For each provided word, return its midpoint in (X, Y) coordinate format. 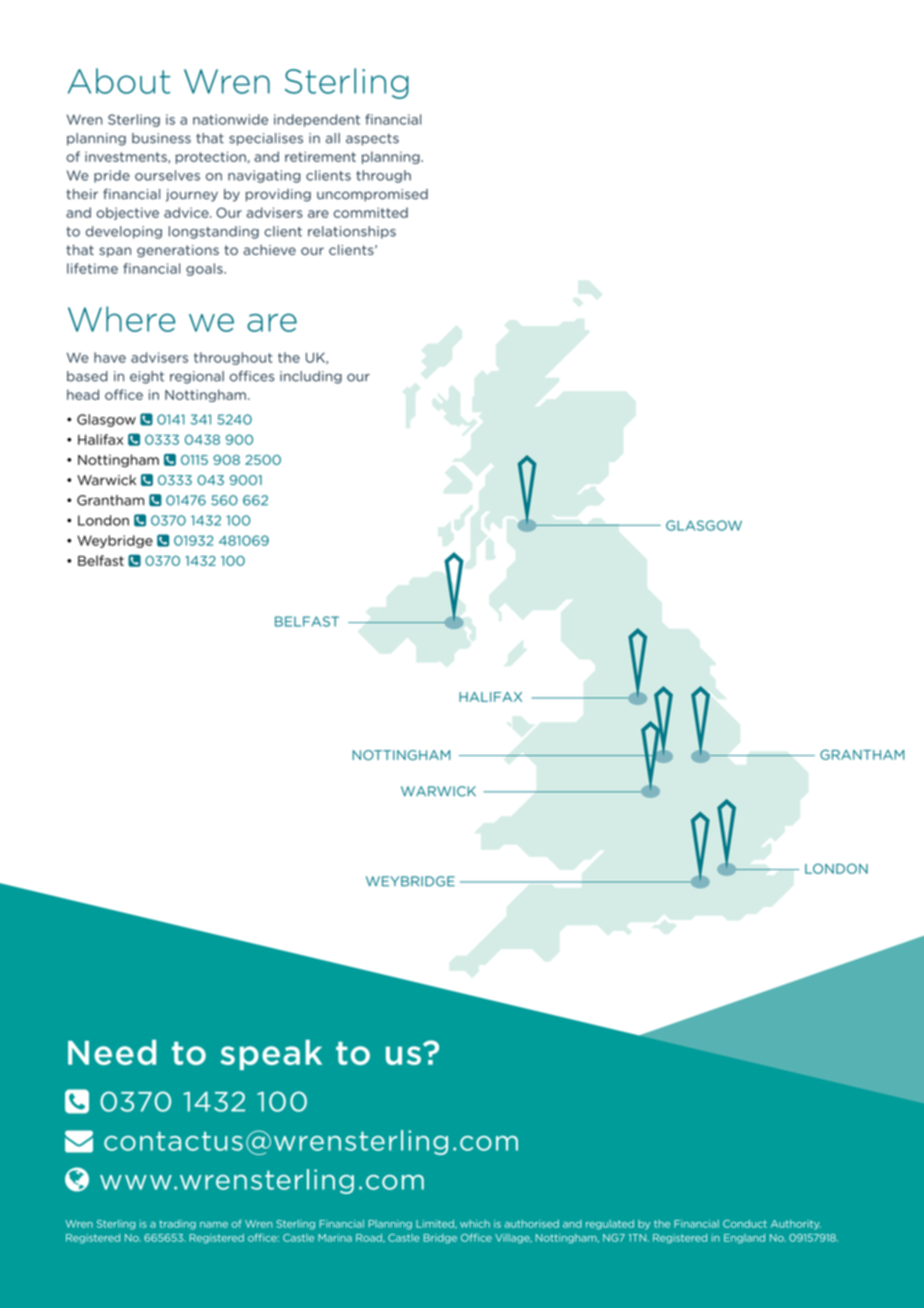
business (161, 138)
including (311, 377)
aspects (372, 140)
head (83, 394)
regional (197, 377)
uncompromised (372, 195)
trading (177, 1225)
